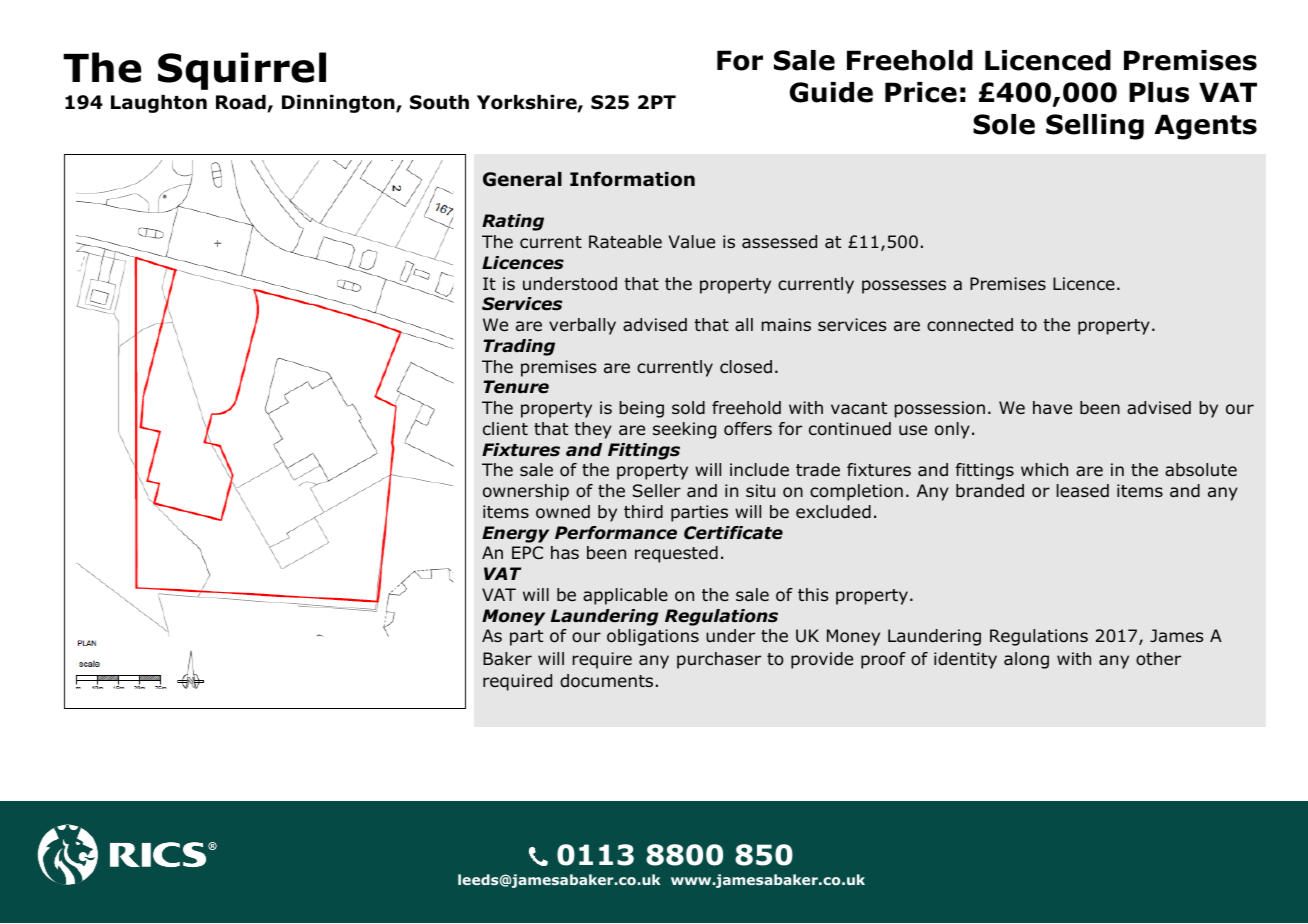 The height and width of the screenshot is (924, 1308). Describe the element at coordinates (831, 92) in the screenshot. I see `Guide` at that location.
